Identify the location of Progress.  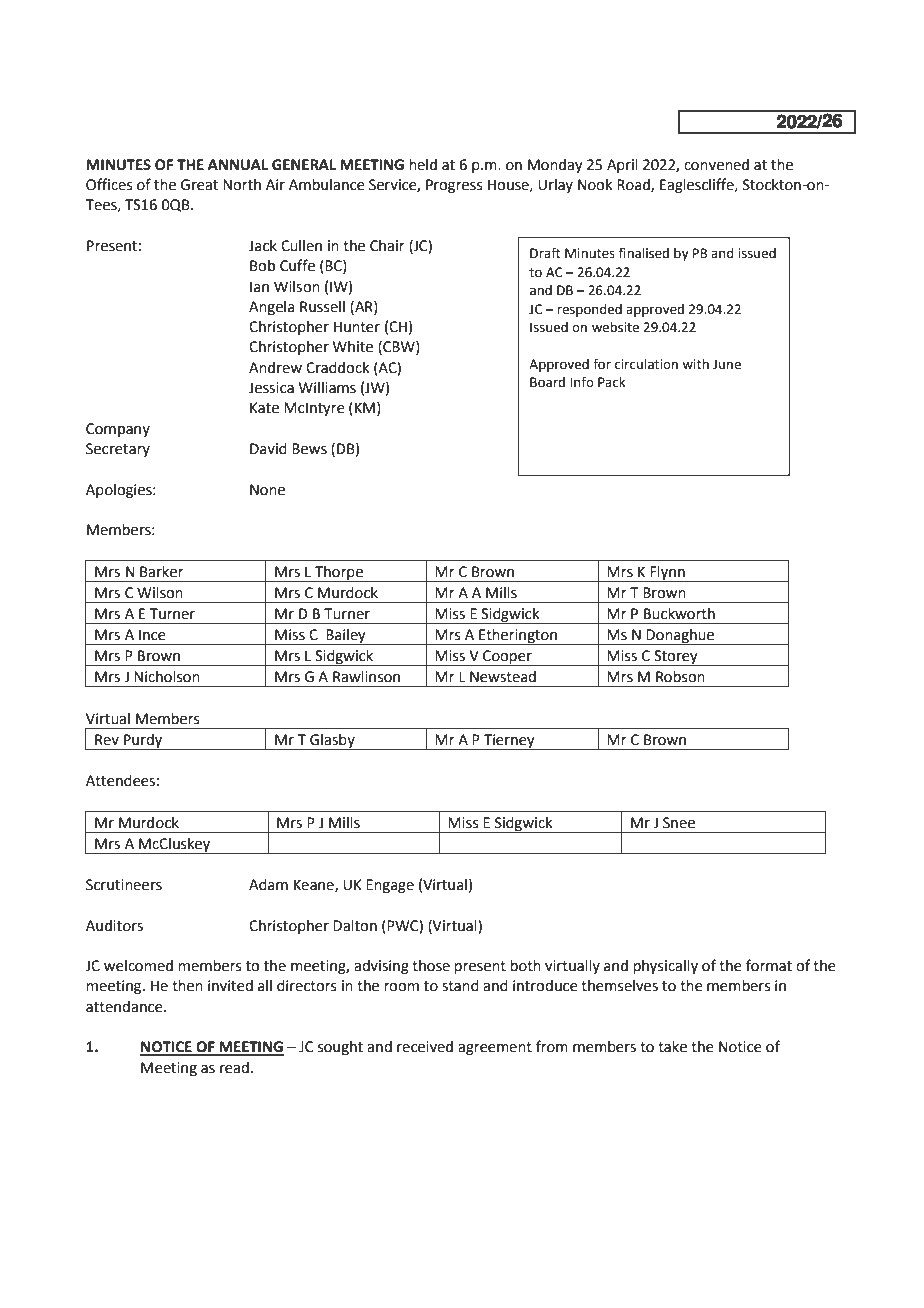
(454, 186).
